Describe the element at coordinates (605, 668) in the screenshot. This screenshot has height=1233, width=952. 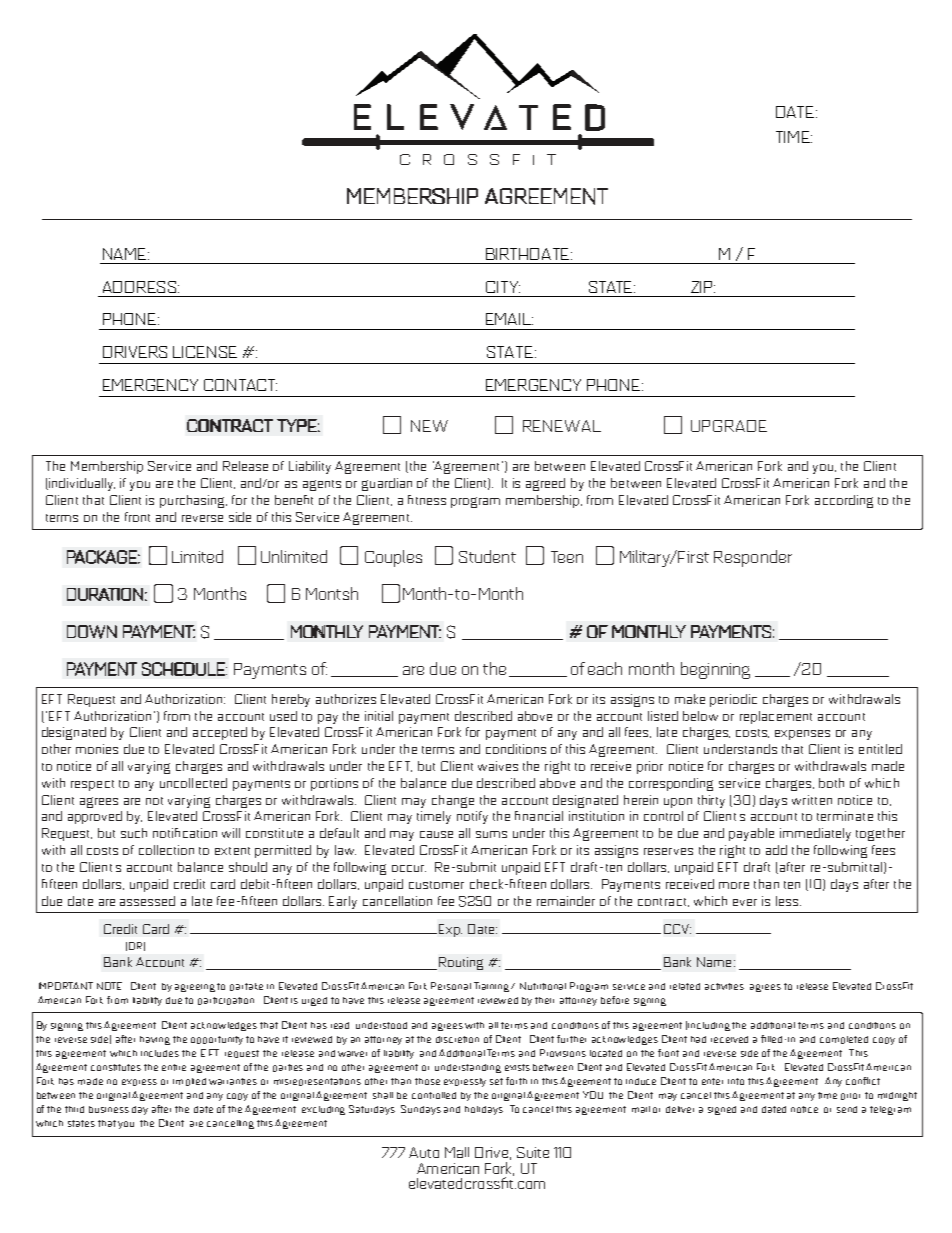
I see `each` at that location.
